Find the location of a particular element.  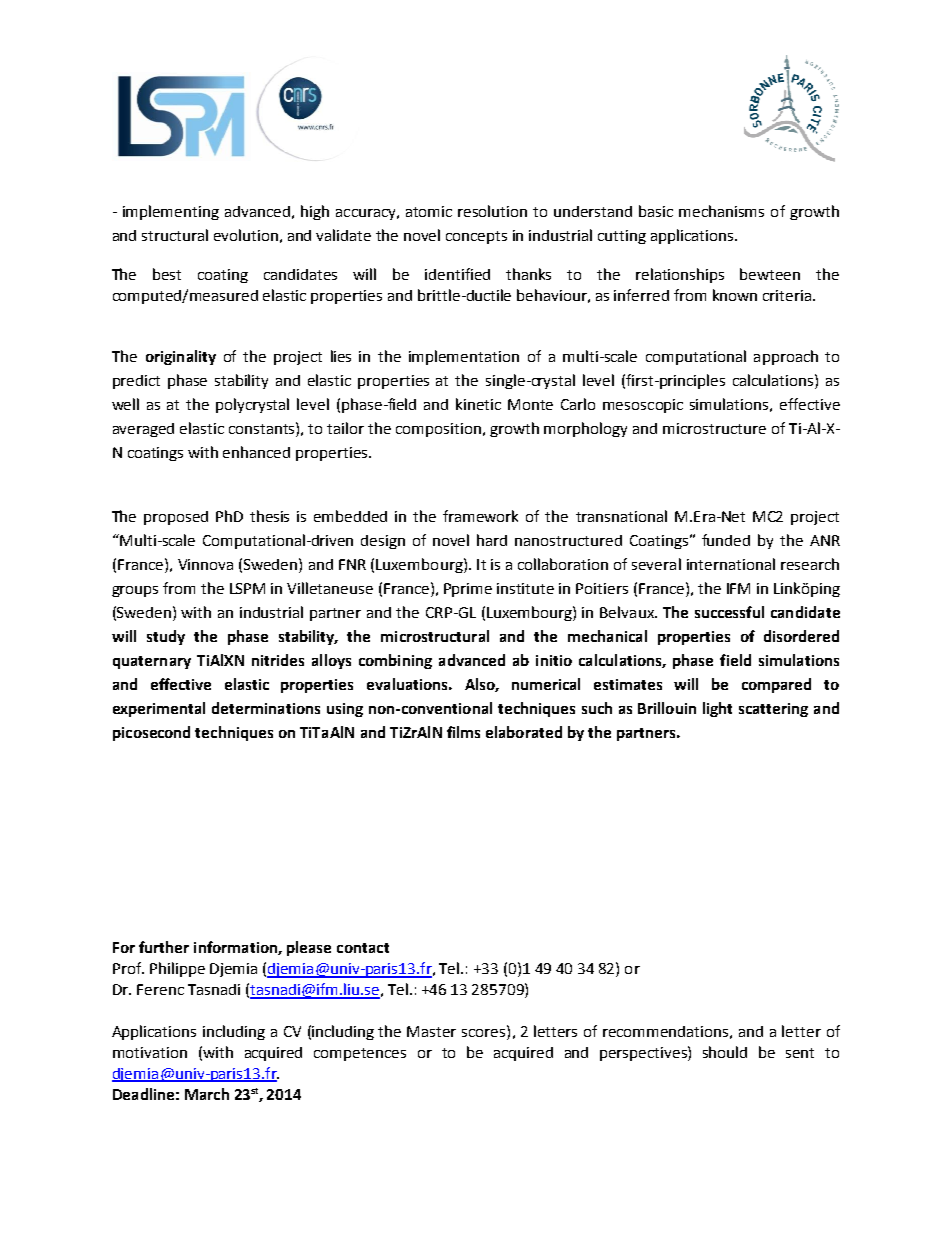

films is located at coordinates (463, 732).
